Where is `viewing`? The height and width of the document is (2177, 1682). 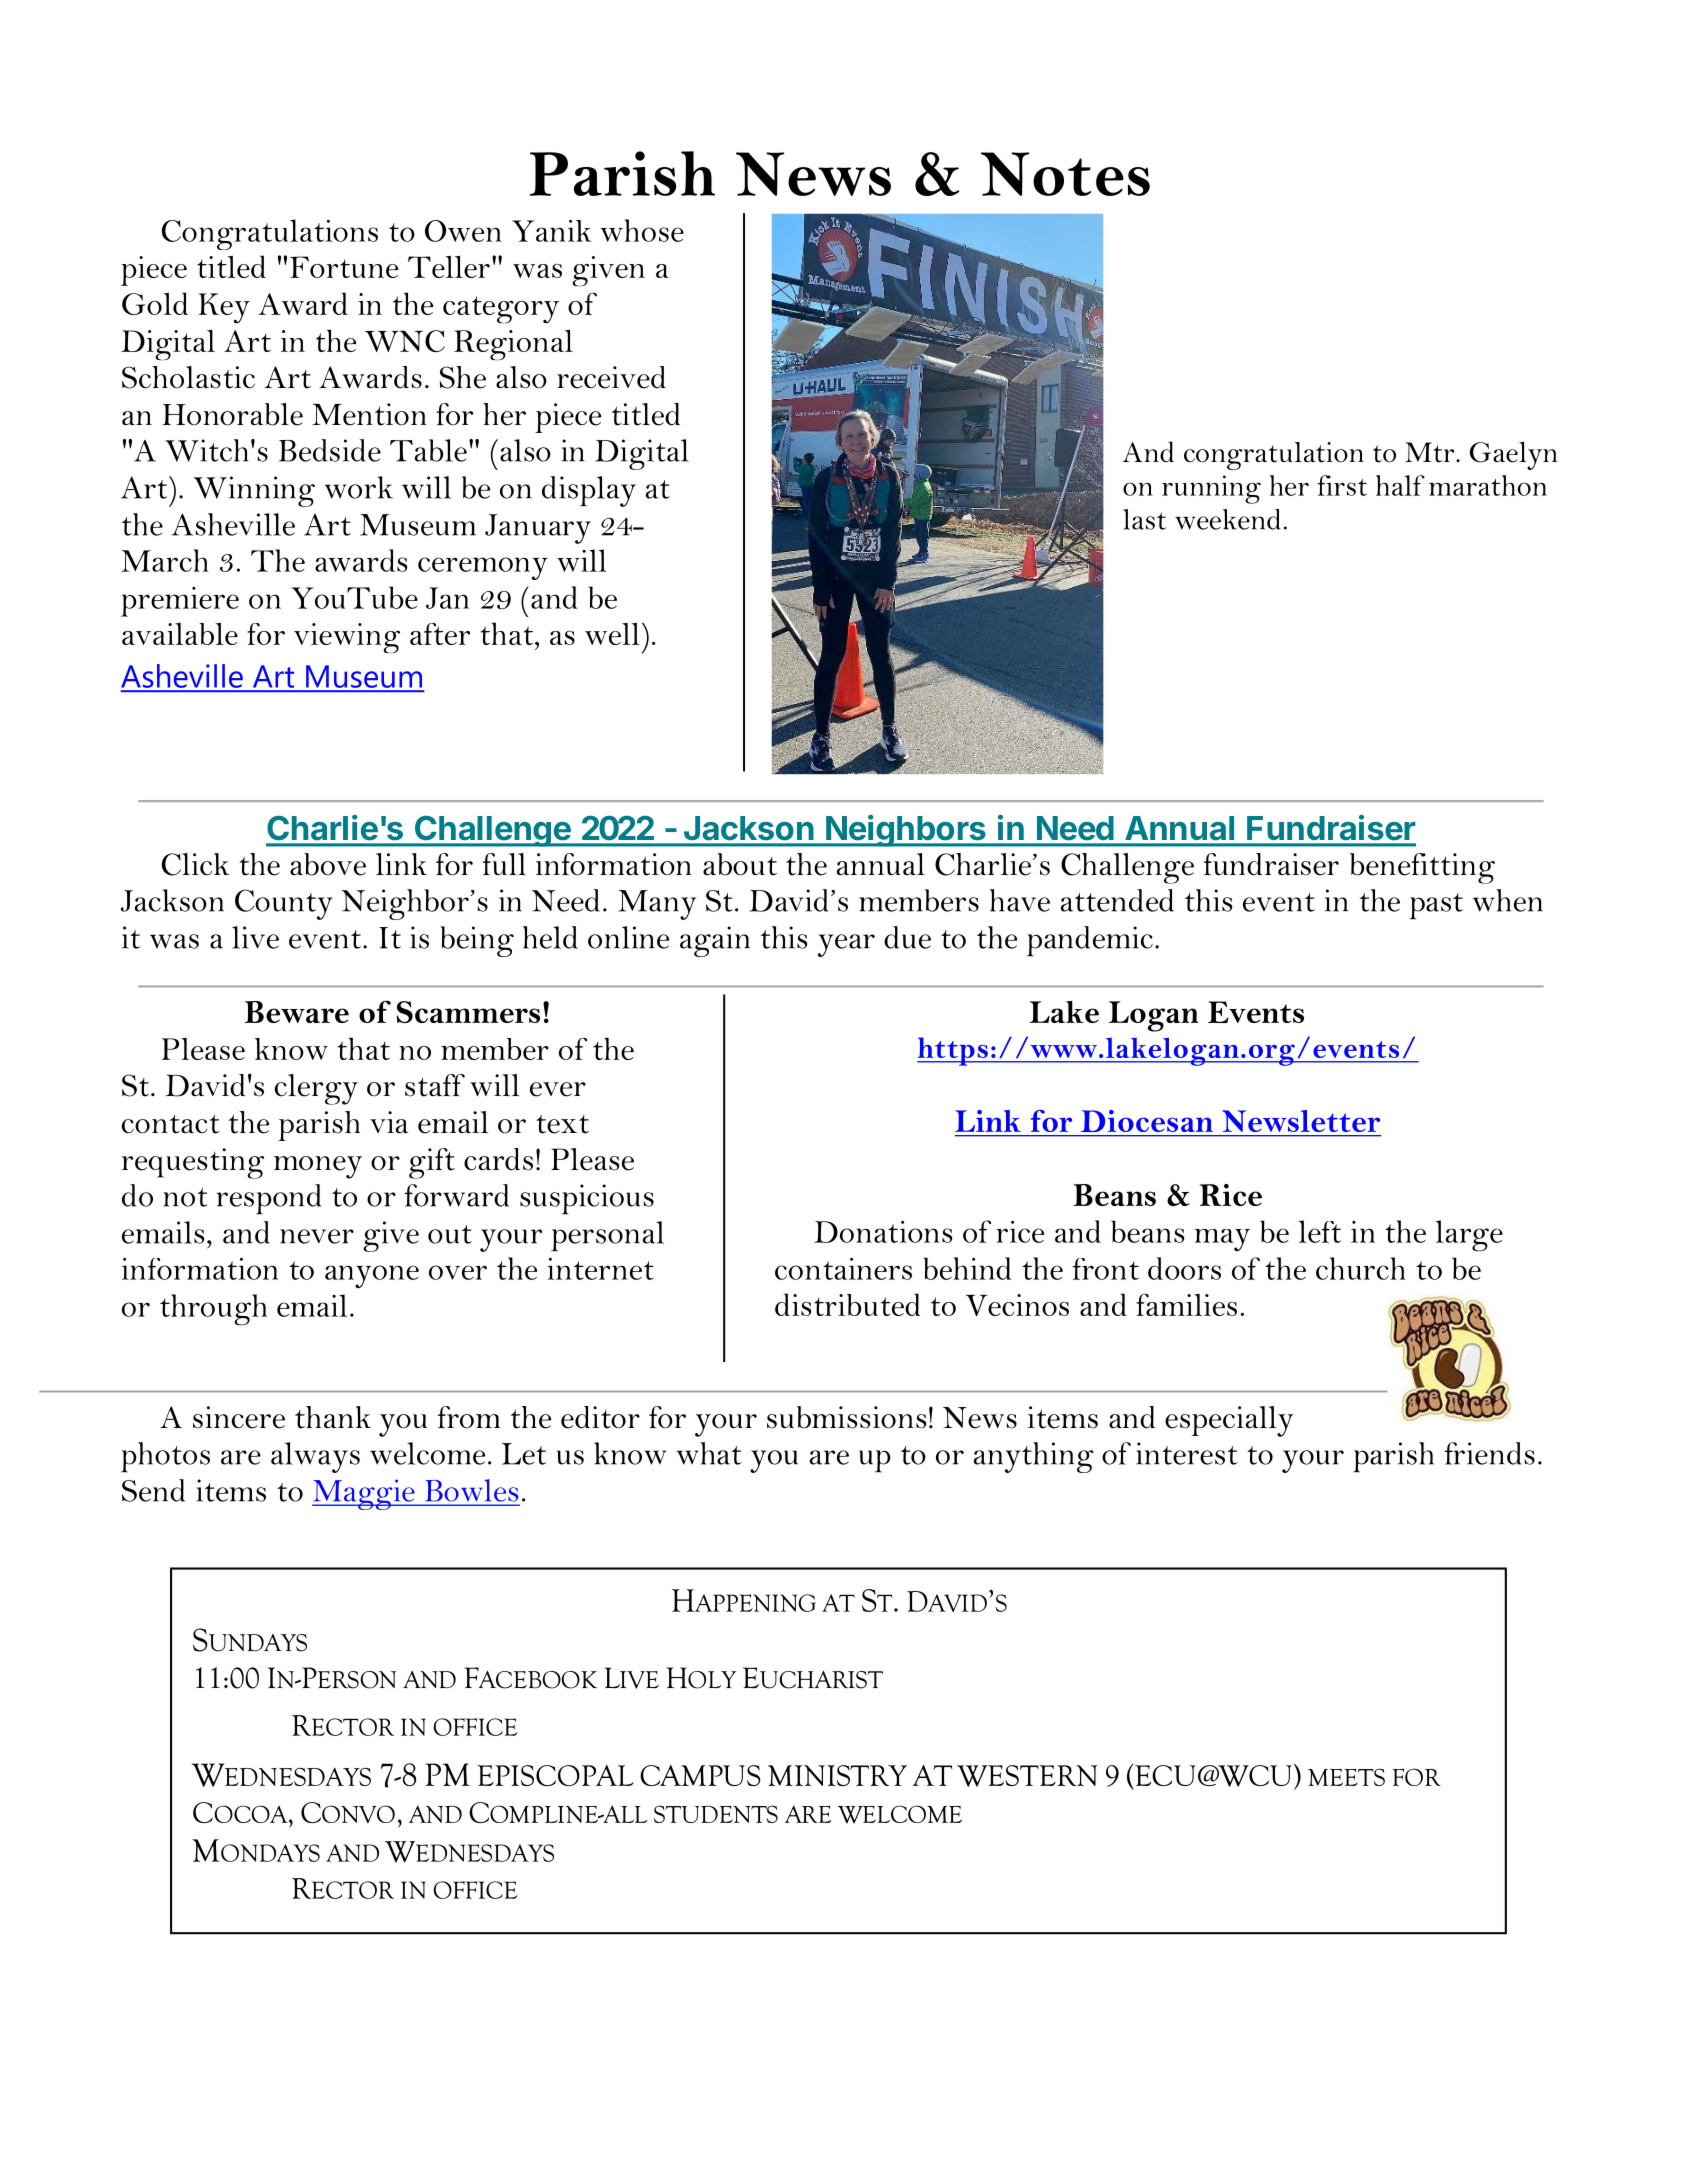 viewing is located at coordinates (347, 638).
